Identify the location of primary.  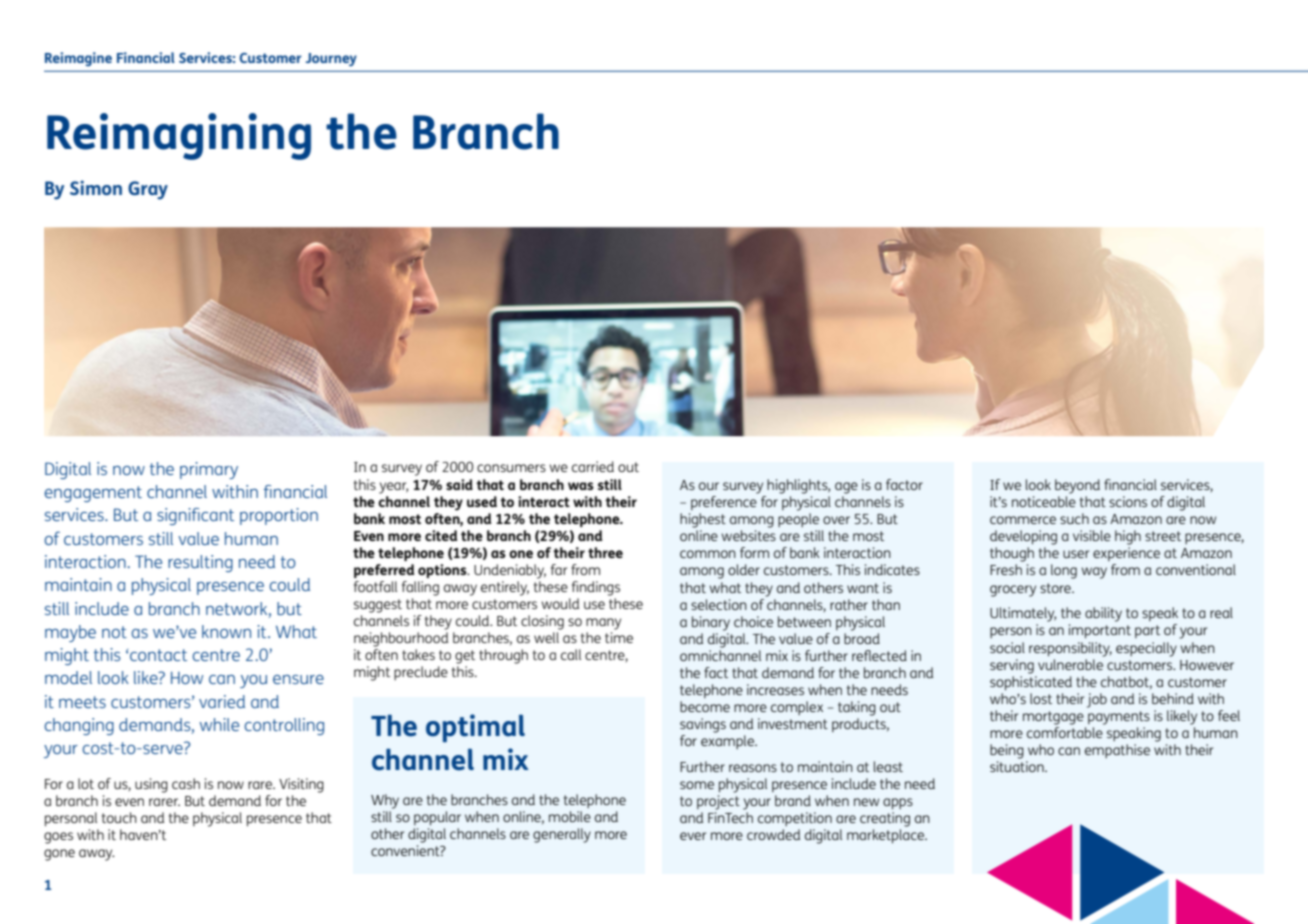
(209, 470).
